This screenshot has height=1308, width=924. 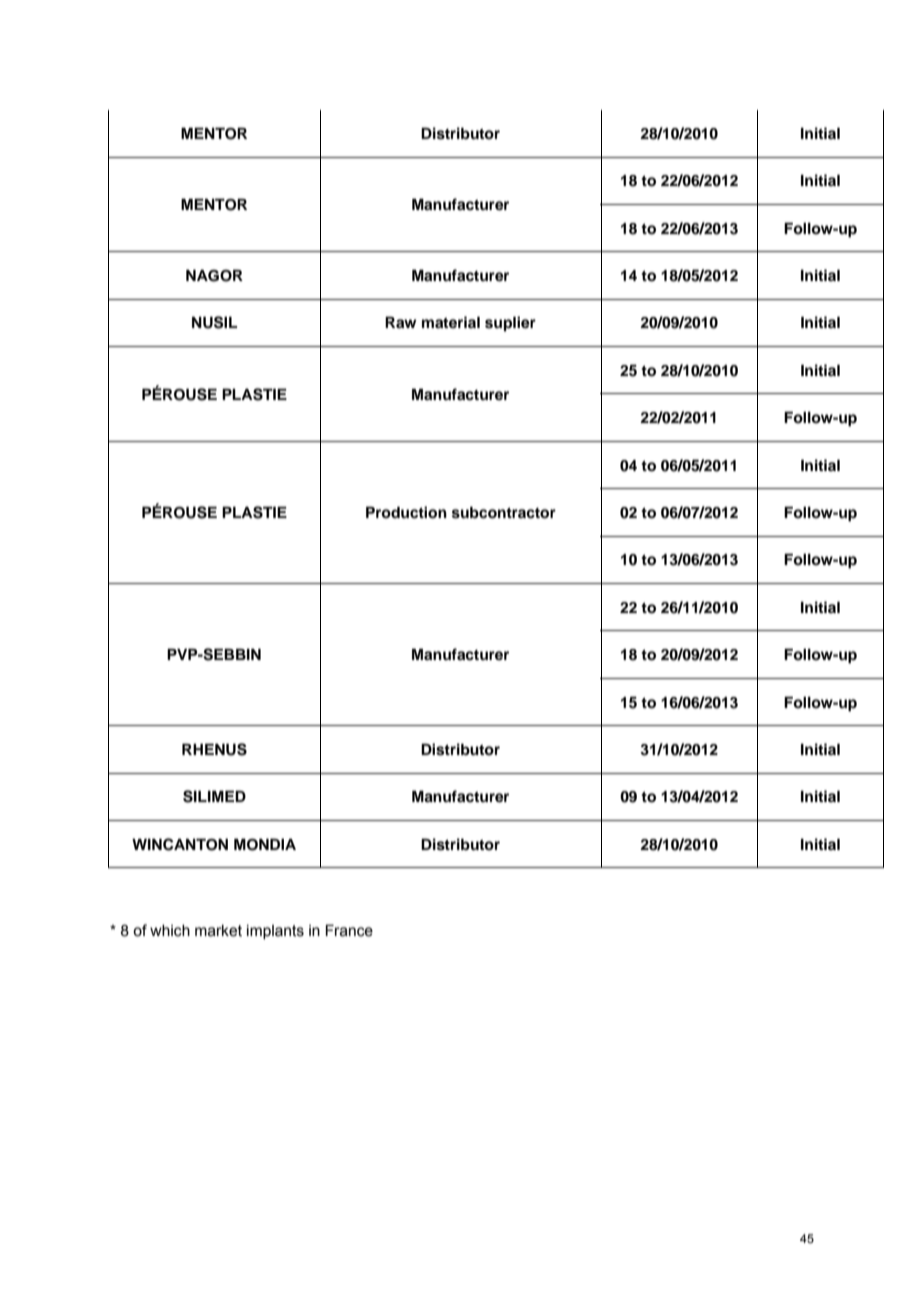 What do you see at coordinates (401, 322) in the screenshot?
I see `Raw` at bounding box center [401, 322].
